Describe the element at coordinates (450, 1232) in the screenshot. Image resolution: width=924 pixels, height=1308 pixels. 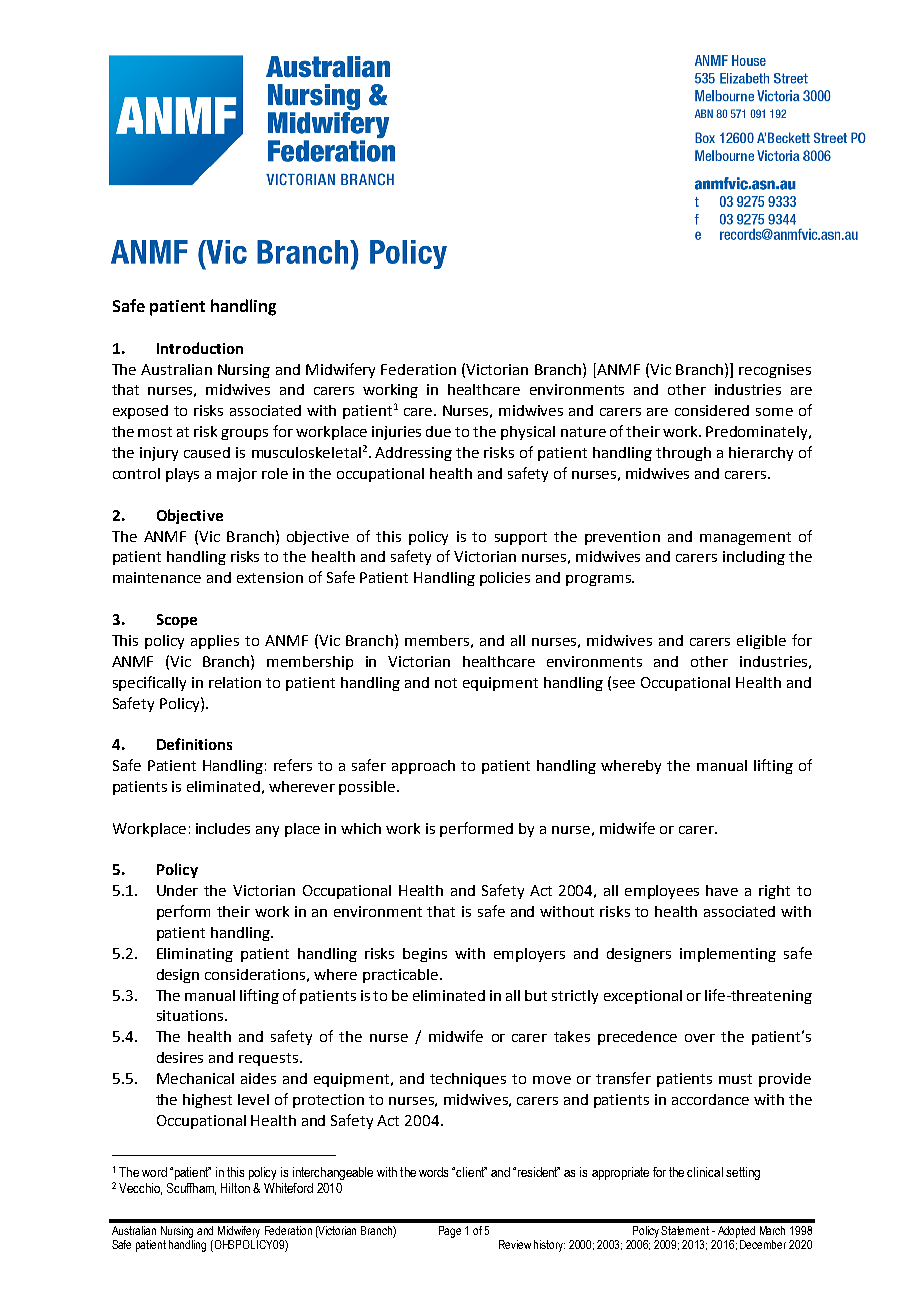
I see `Page` at that location.
